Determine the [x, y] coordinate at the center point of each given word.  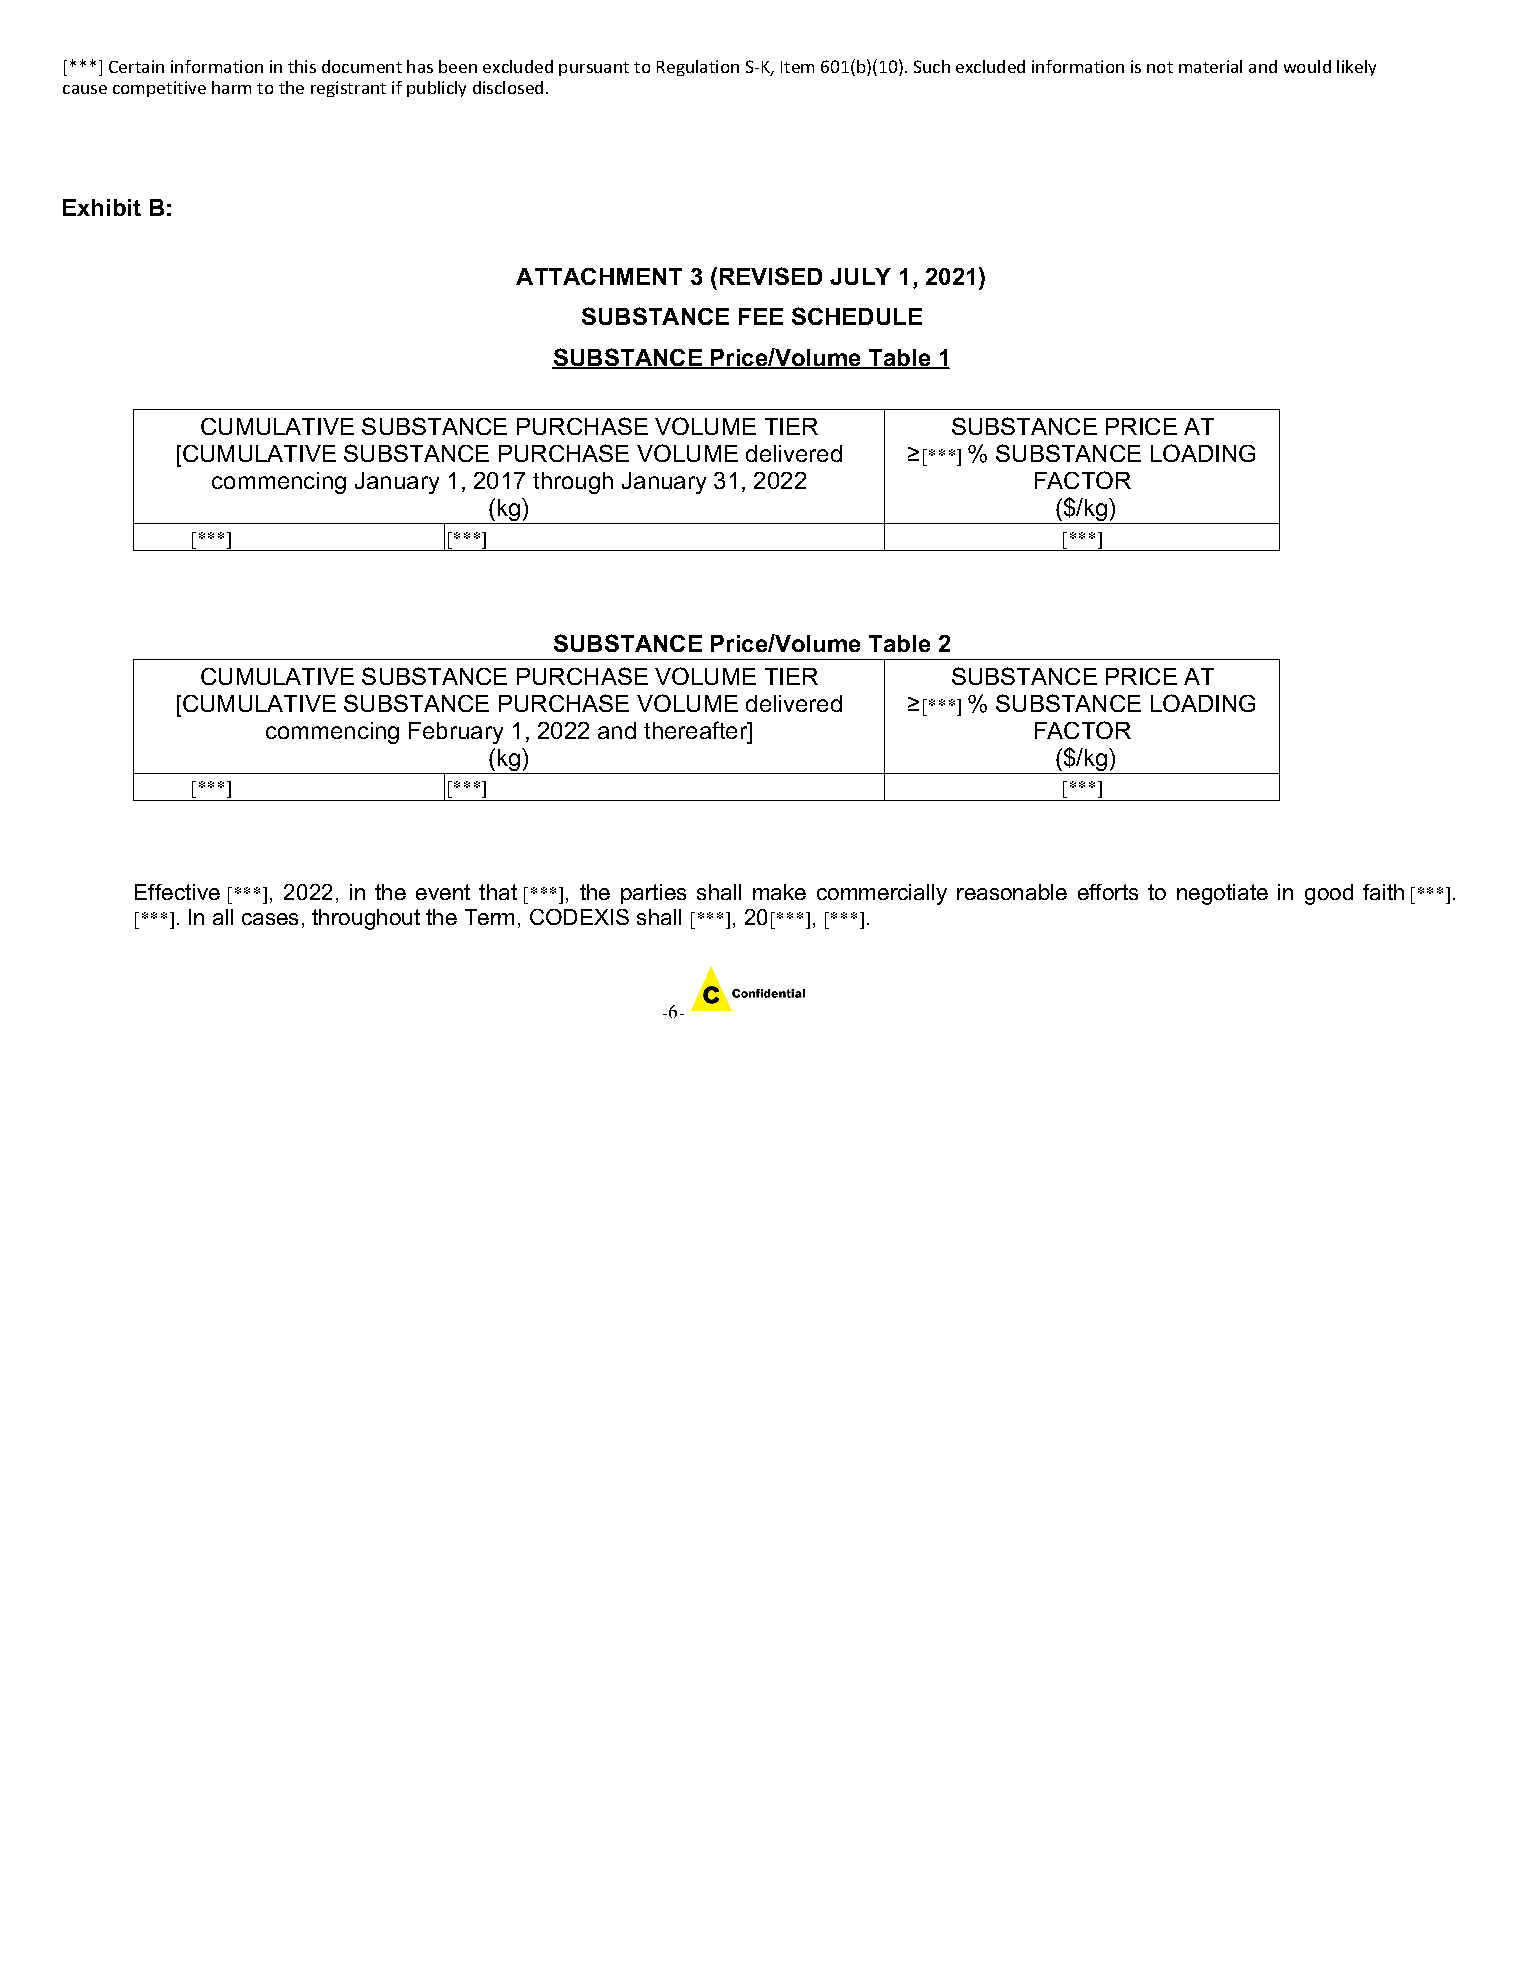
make [779, 892]
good [1329, 894]
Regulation [698, 68]
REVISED [771, 276]
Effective [177, 892]
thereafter [696, 730]
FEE [761, 316]
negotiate [1222, 894]
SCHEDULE [857, 316]
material [1210, 66]
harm [231, 87]
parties [653, 894]
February [456, 733]
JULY [860, 276]
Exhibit [102, 207]
